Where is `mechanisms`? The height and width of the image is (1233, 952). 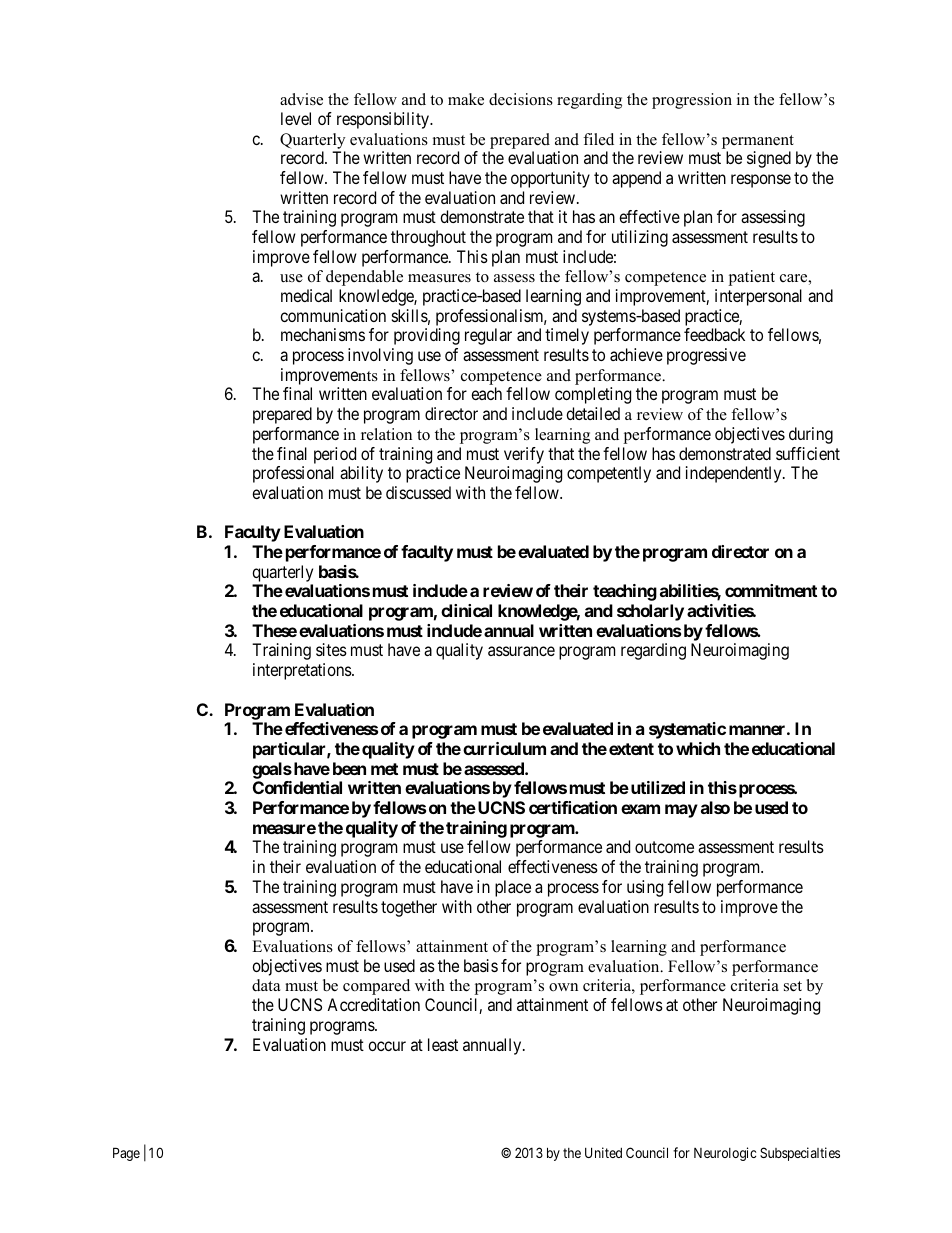
mechanisms is located at coordinates (323, 334).
